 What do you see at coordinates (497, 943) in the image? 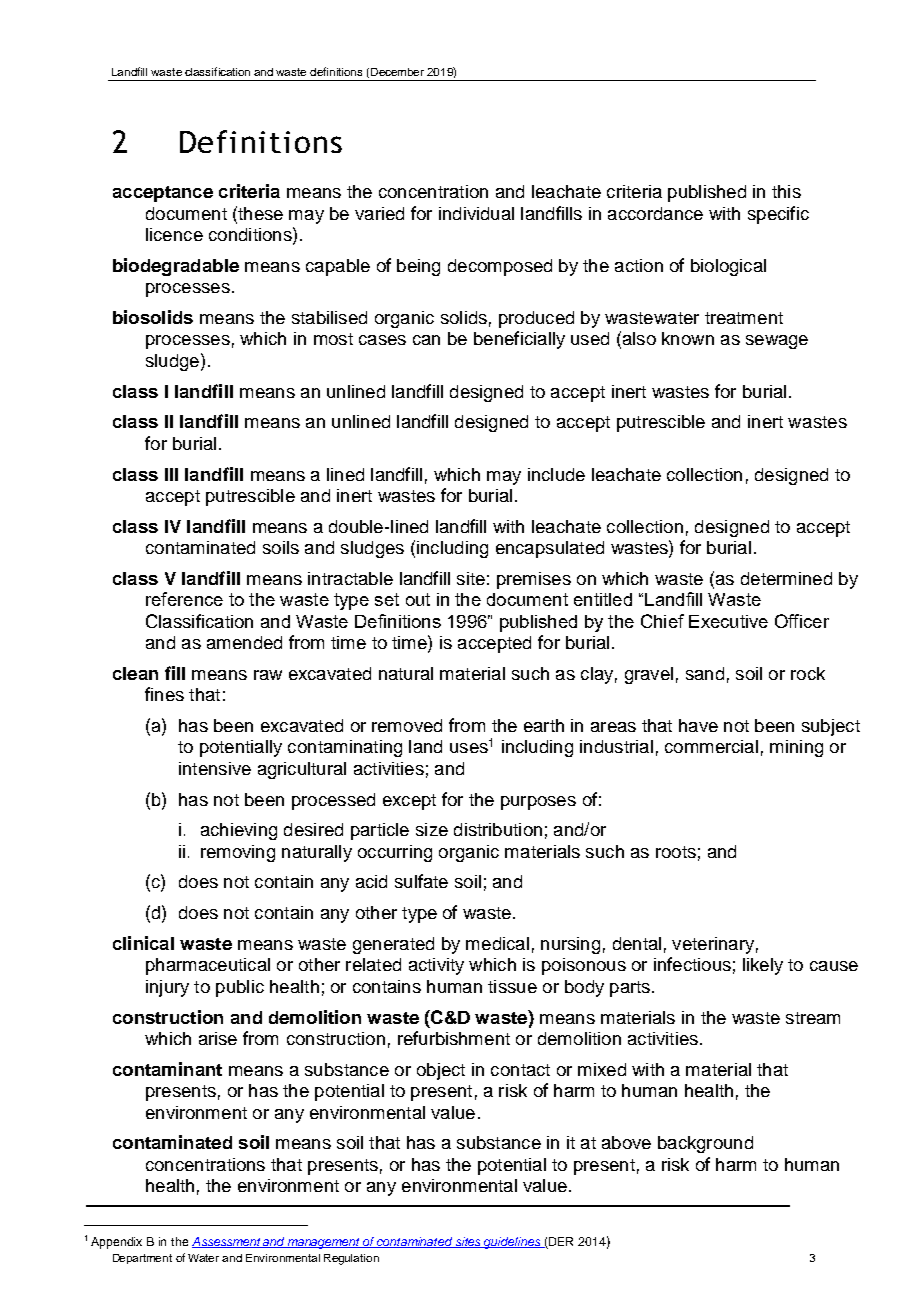
I see `medical` at bounding box center [497, 943].
